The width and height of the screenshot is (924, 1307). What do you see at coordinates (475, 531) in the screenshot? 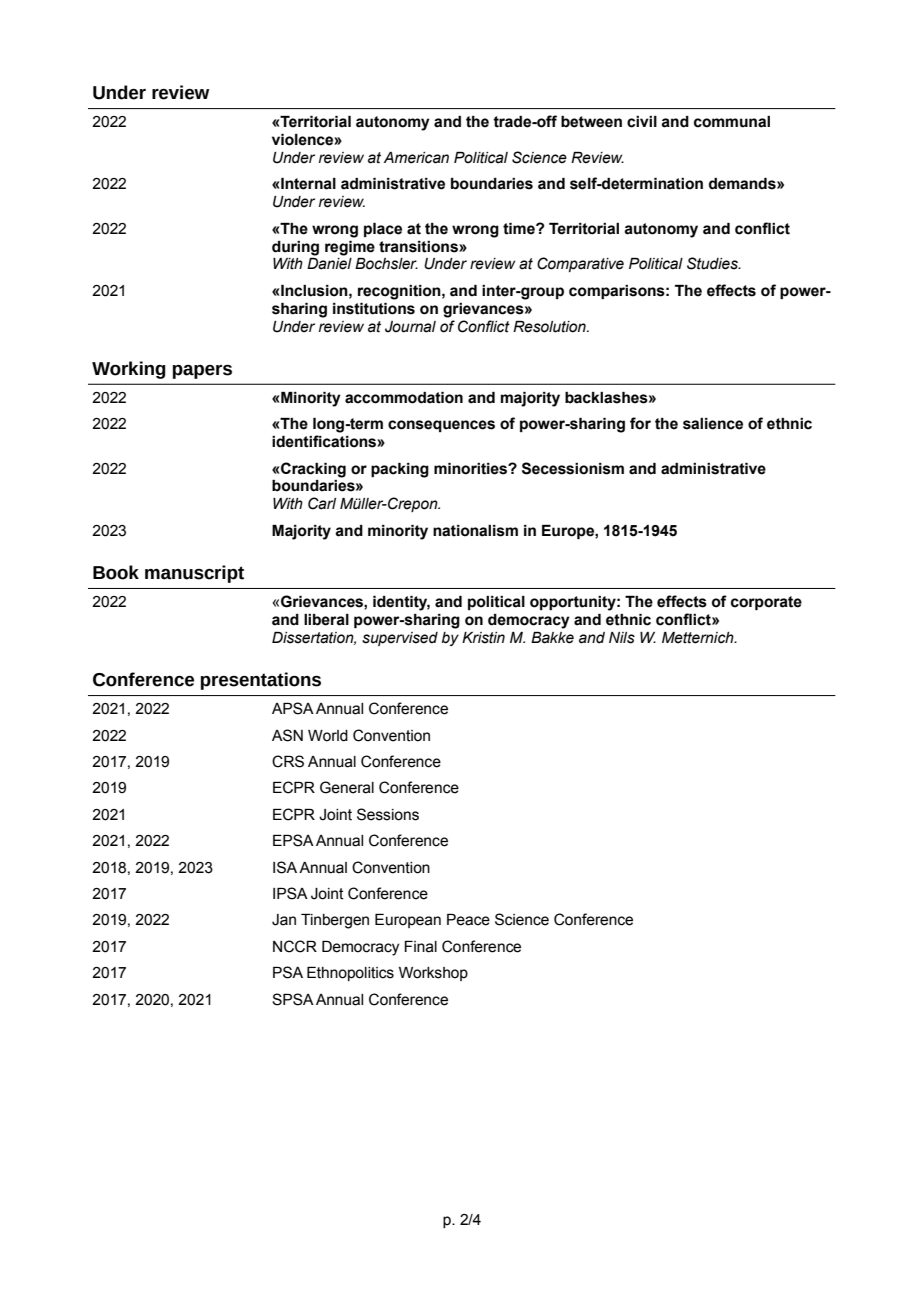
I see `nationalism` at bounding box center [475, 531].
